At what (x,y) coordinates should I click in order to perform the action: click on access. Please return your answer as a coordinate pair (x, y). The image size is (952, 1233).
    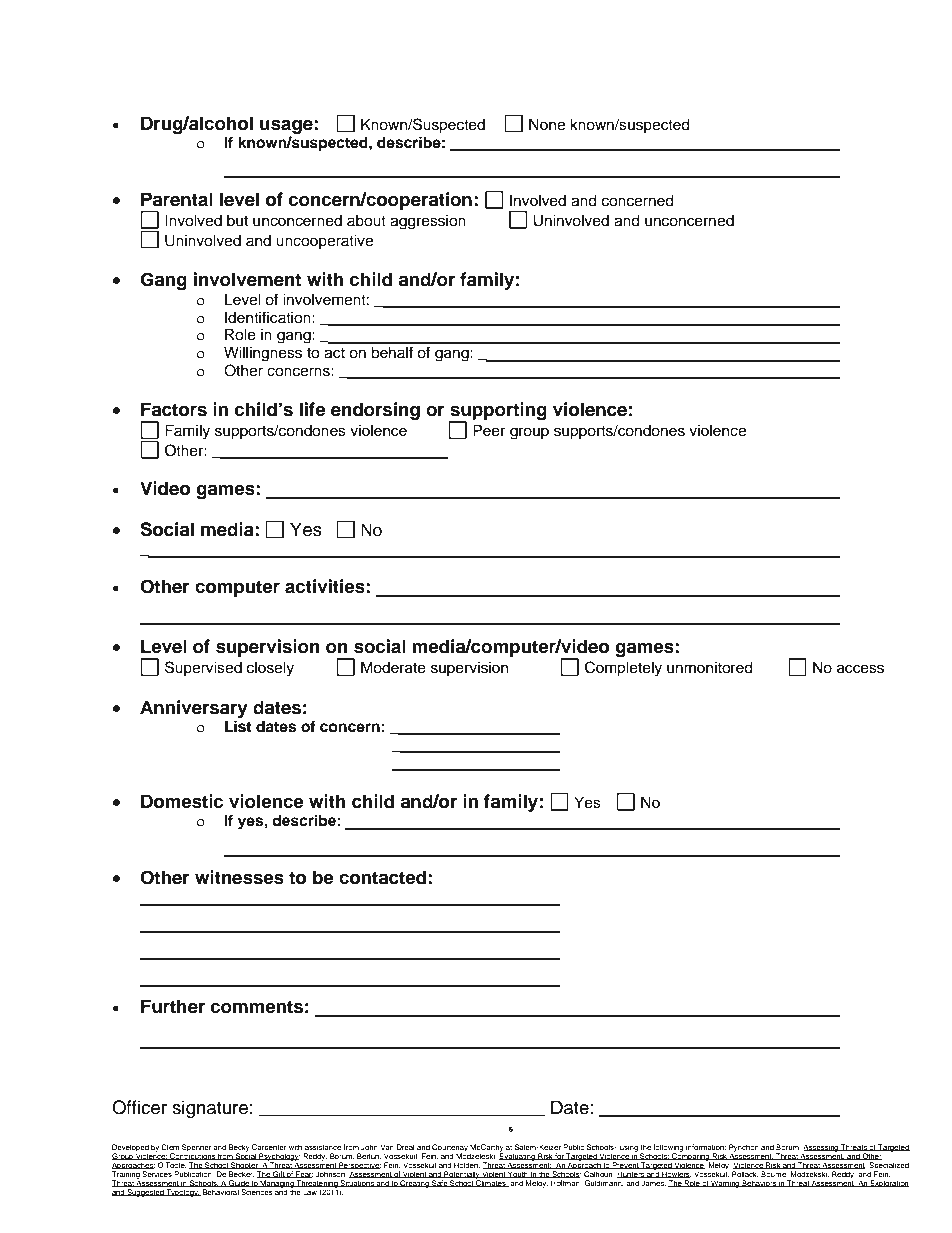
    Looking at the image, I should click on (860, 669).
